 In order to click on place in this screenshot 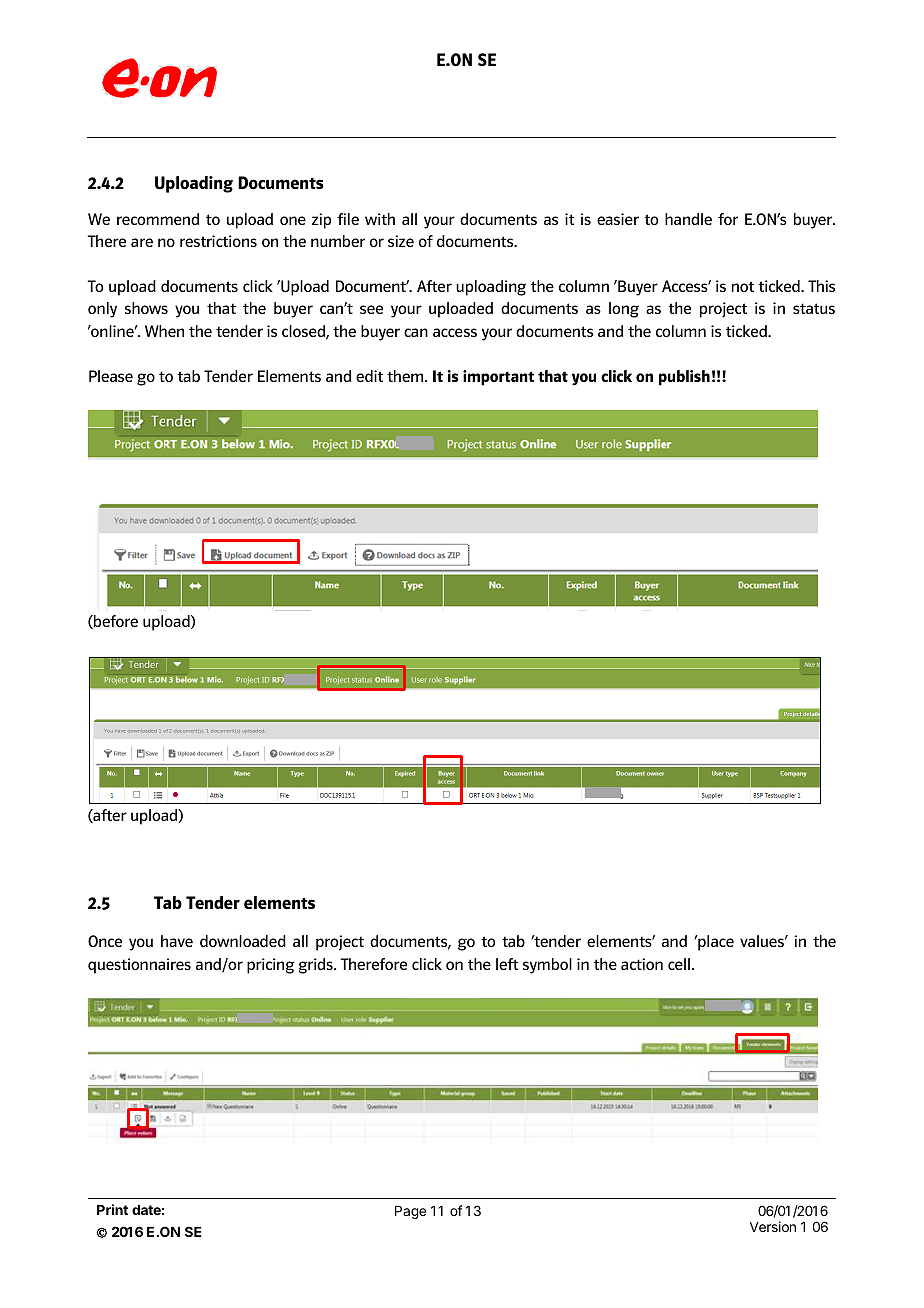, I will do `click(715, 943)`.
